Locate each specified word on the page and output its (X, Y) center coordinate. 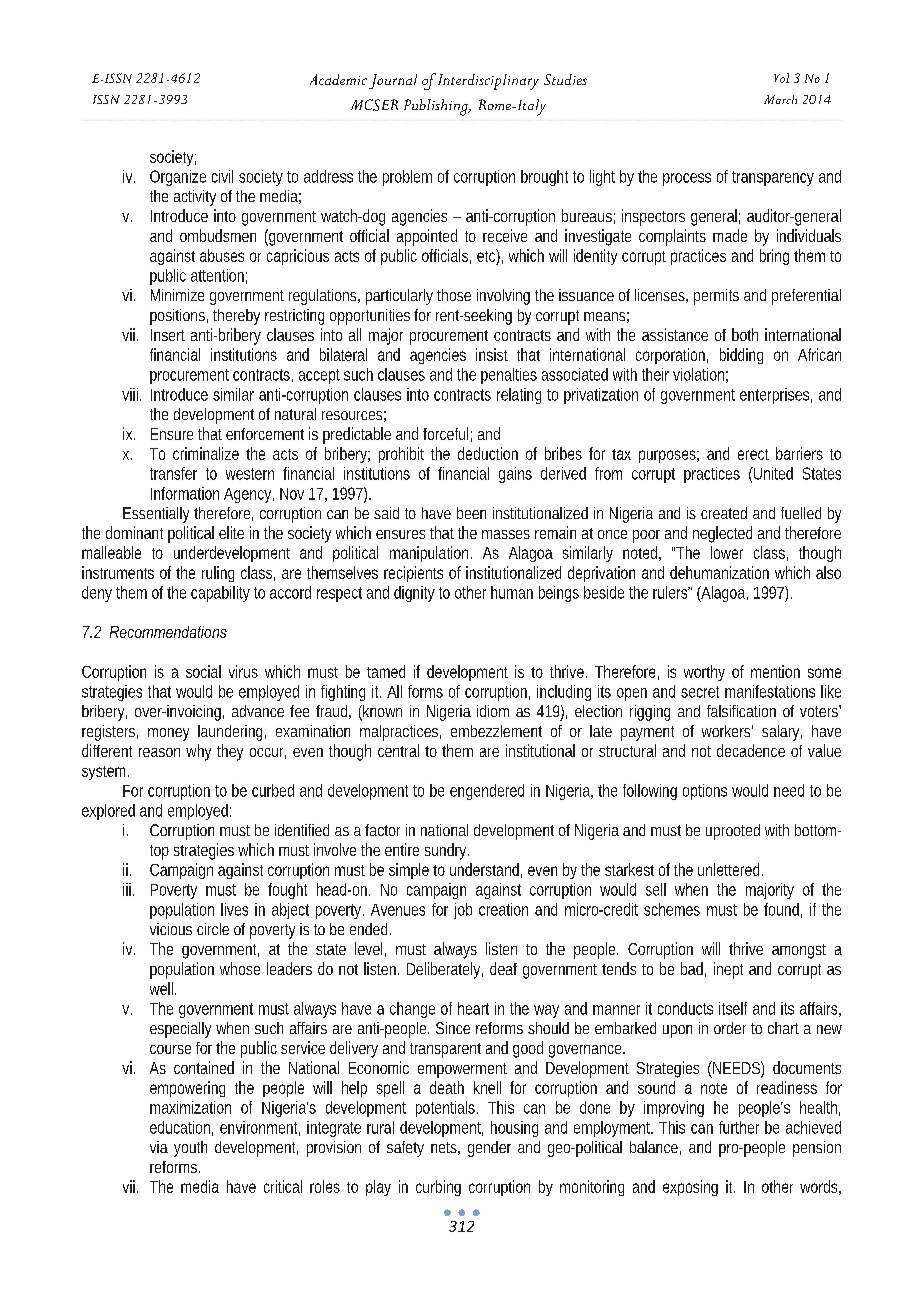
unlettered (728, 869)
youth (190, 1149)
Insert (168, 335)
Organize (178, 178)
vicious (171, 929)
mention (775, 671)
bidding (741, 356)
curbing (438, 1188)
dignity (414, 594)
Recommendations (168, 632)
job (463, 911)
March (780, 99)
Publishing (437, 107)
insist (492, 354)
